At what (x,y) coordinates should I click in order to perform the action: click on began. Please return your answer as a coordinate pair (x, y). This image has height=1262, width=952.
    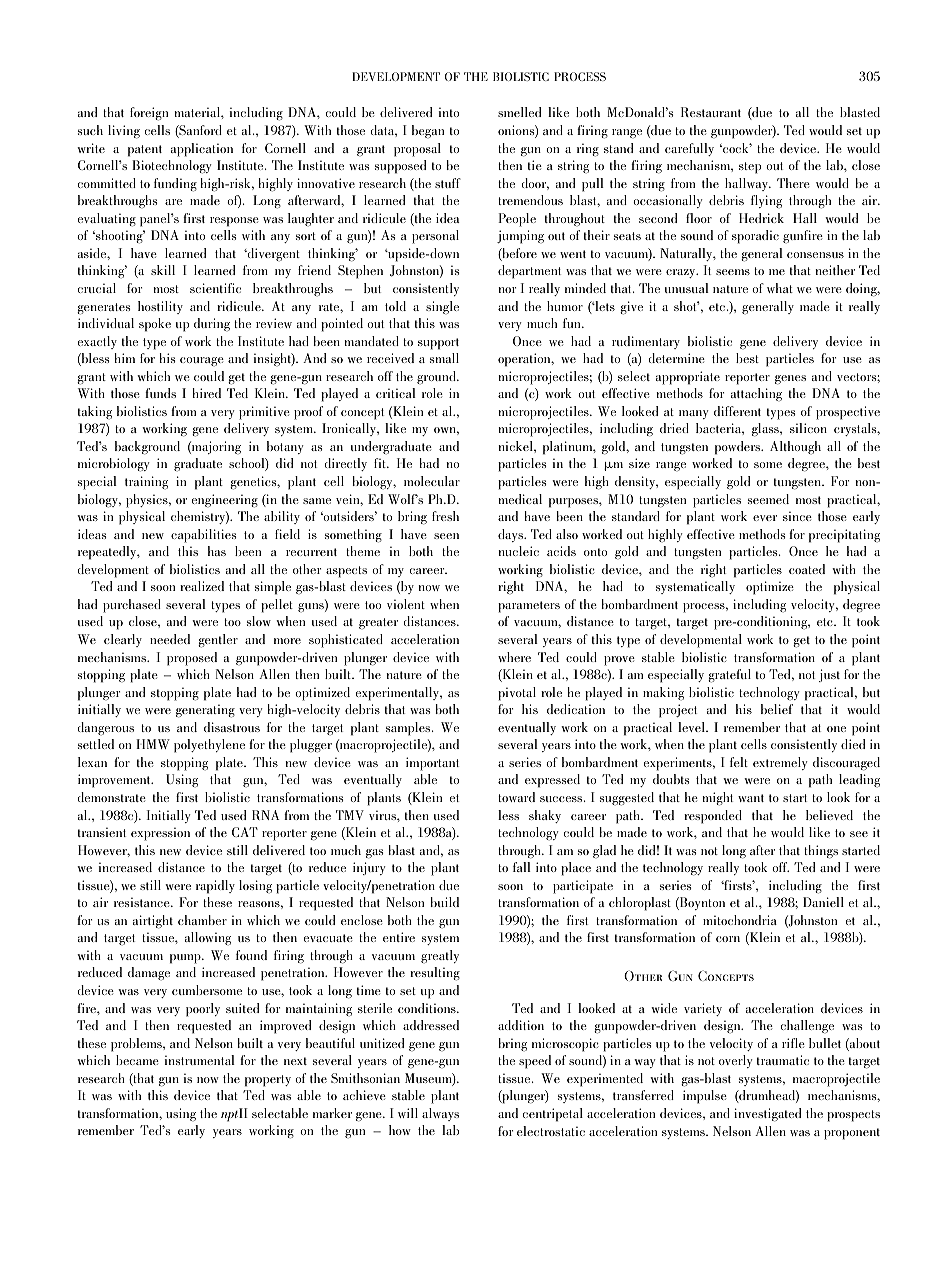
    Looking at the image, I should click on (428, 131).
